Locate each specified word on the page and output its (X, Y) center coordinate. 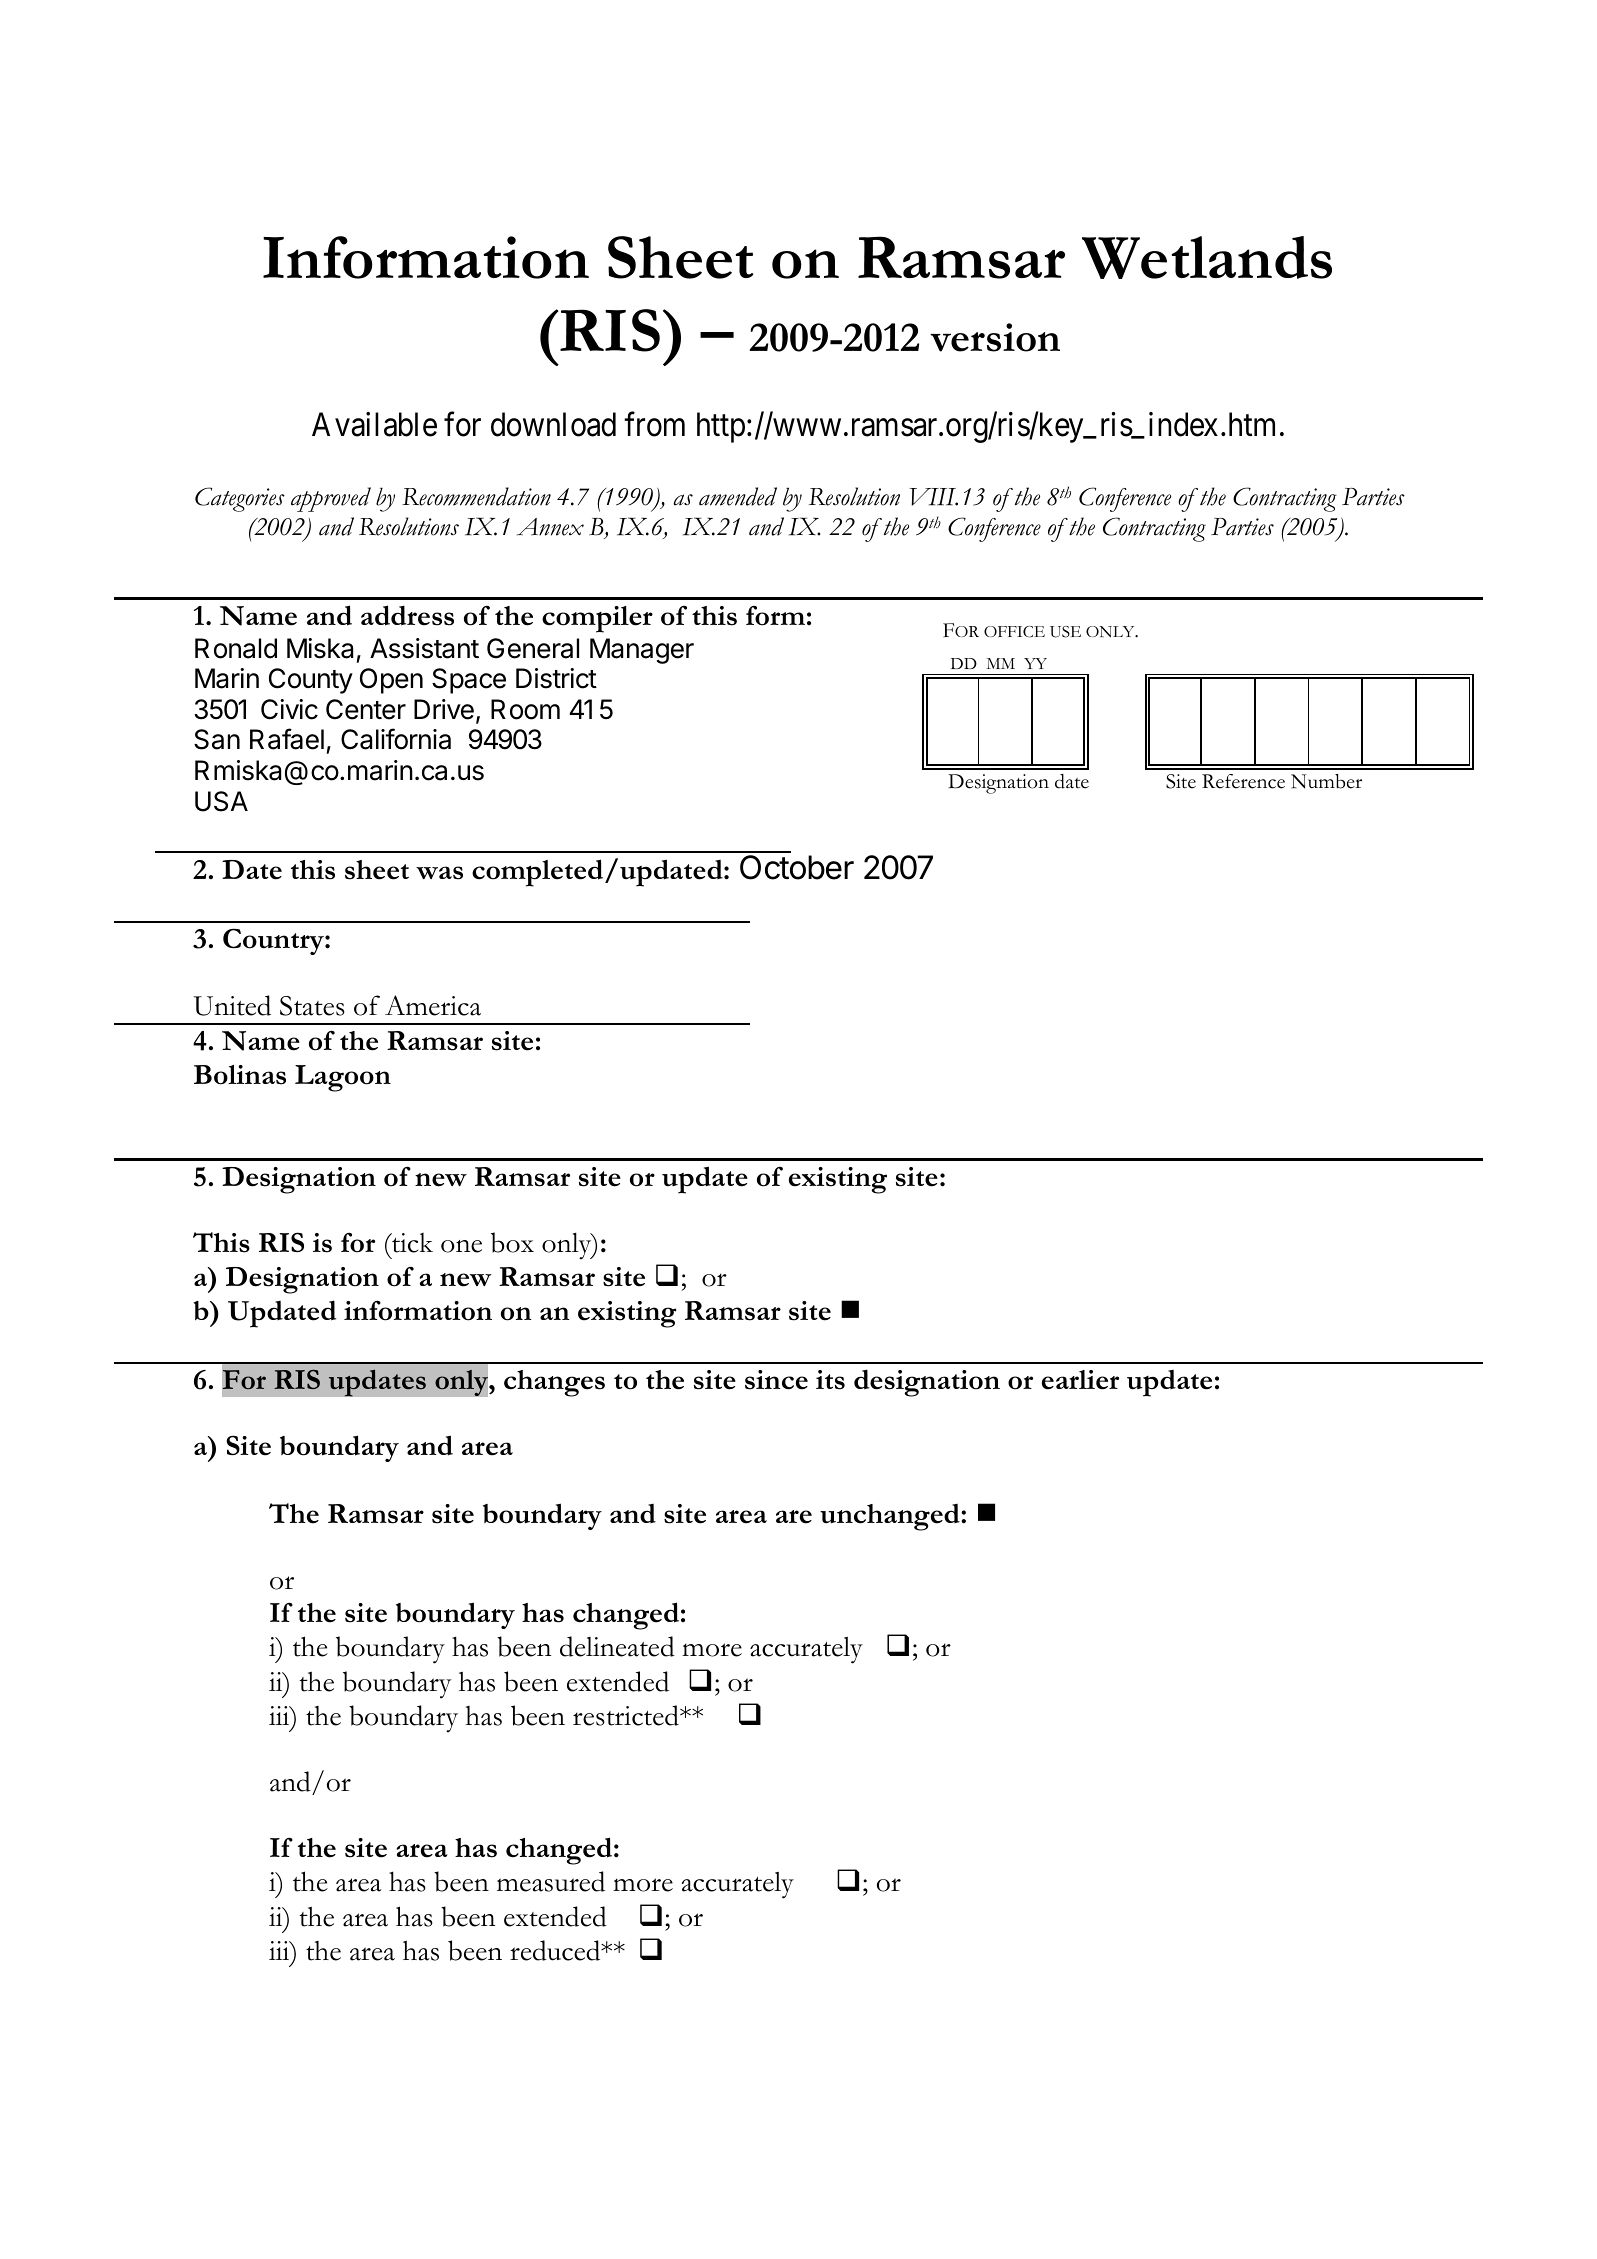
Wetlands (1207, 257)
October (797, 867)
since (776, 1380)
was (439, 873)
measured (551, 1881)
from (654, 424)
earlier (1080, 1380)
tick (411, 1243)
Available (374, 424)
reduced (556, 1950)
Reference (1243, 781)
